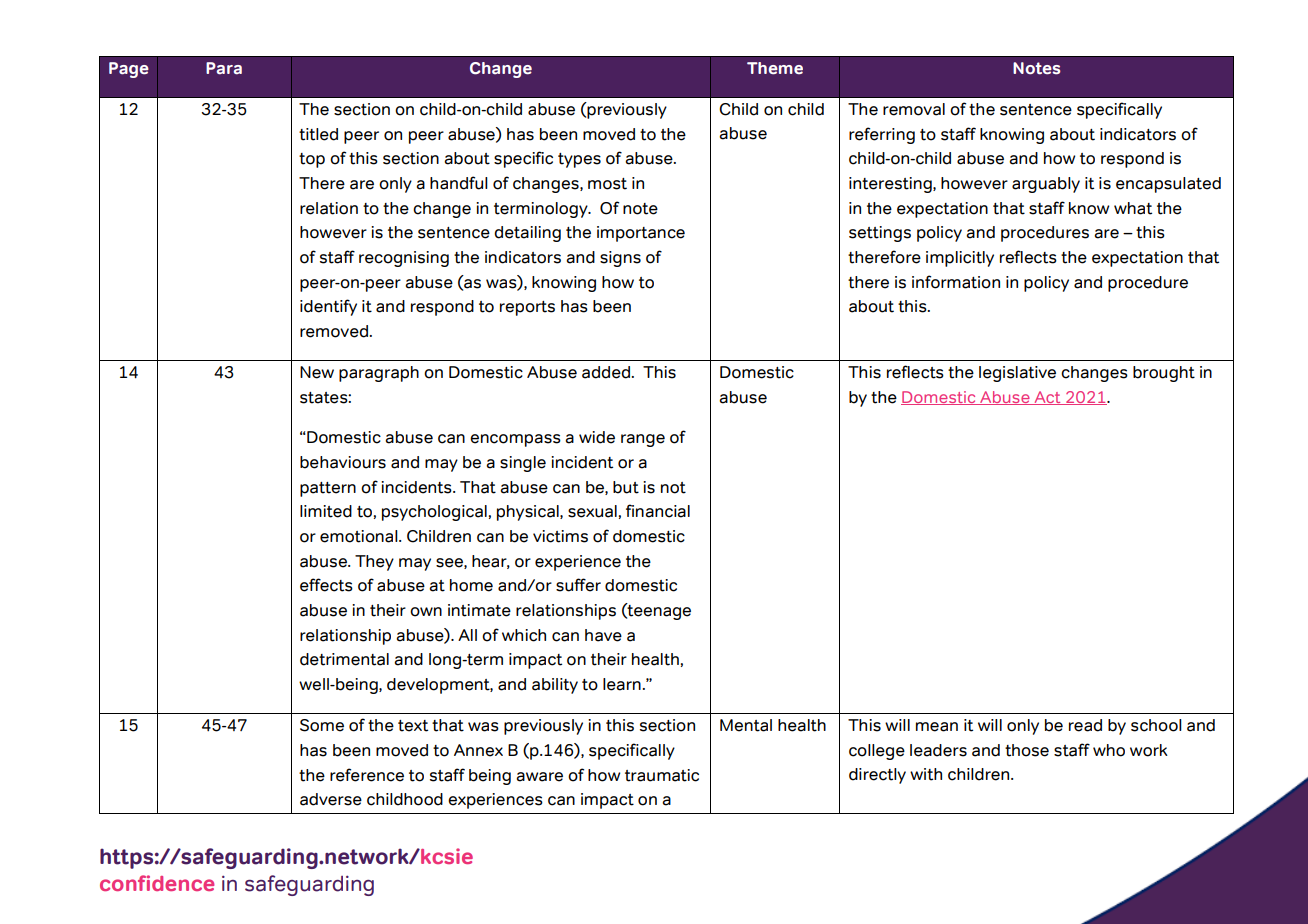 This page has height=924, width=1308. What do you see at coordinates (607, 372) in the page?
I see `added` at bounding box center [607, 372].
